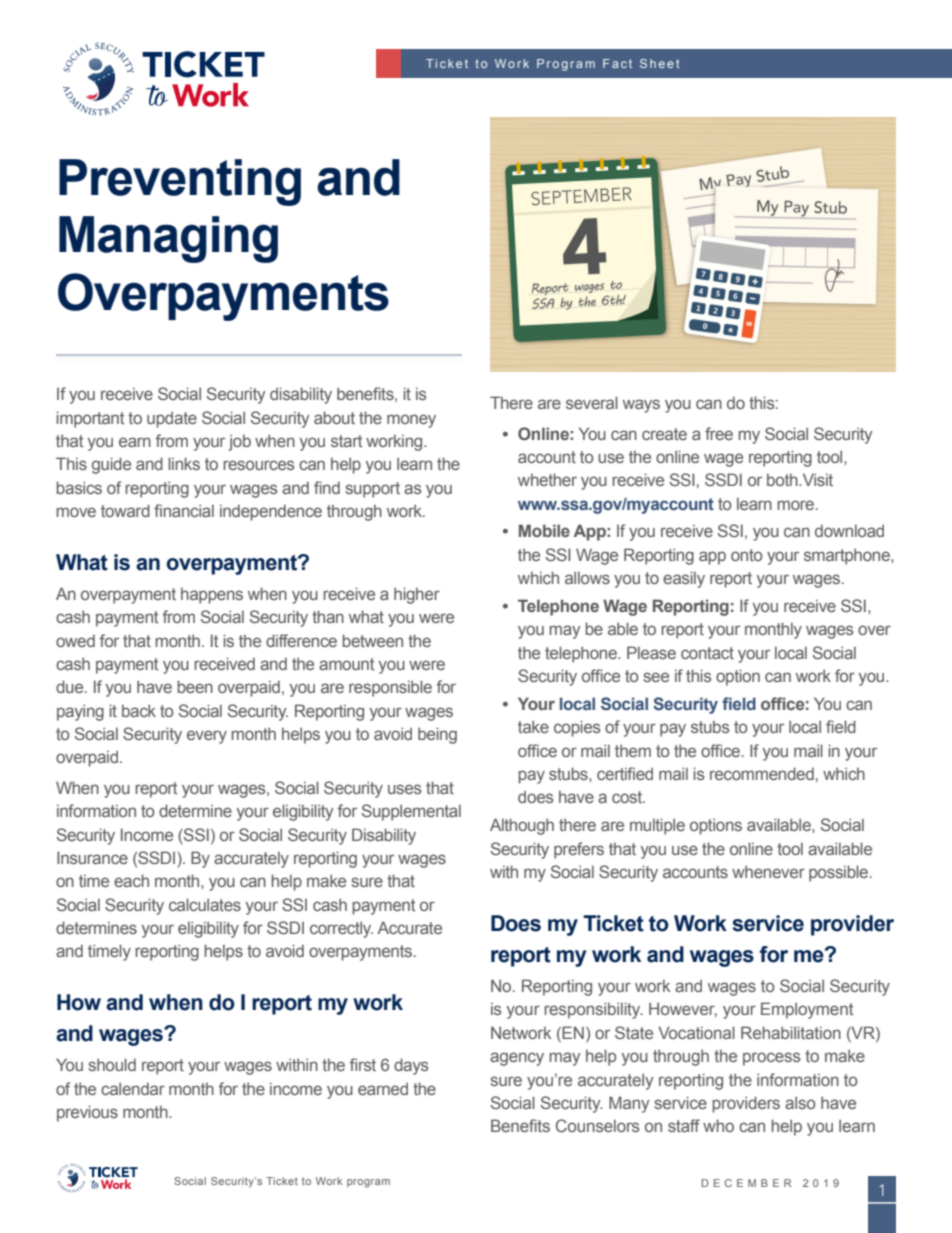 The width and height of the screenshot is (952, 1233). Describe the element at coordinates (390, 688) in the screenshot. I see `responsible` at that location.
